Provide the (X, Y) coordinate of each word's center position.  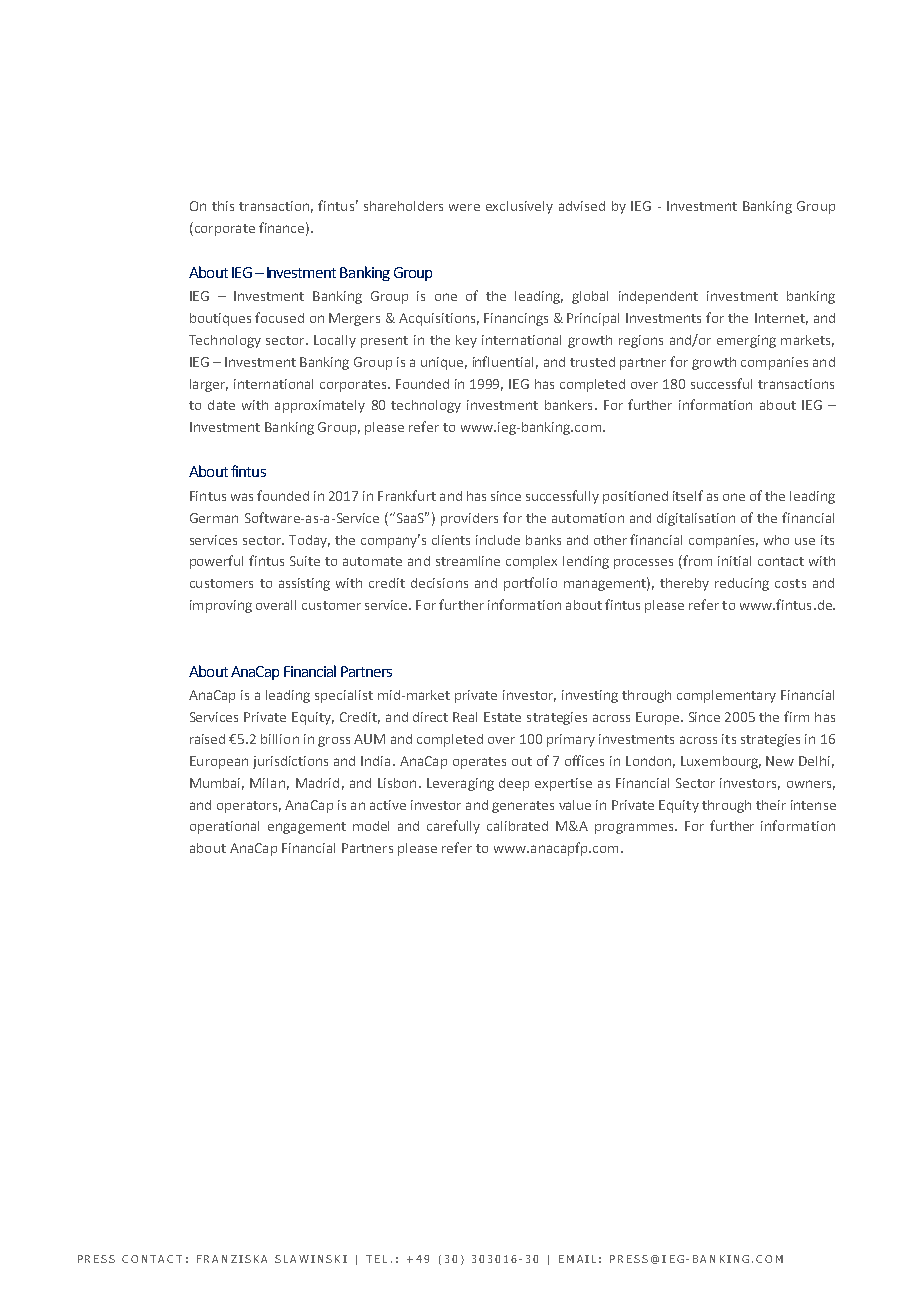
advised (582, 206)
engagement (307, 828)
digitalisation (696, 519)
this (223, 206)
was (242, 497)
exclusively (519, 207)
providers (469, 519)
